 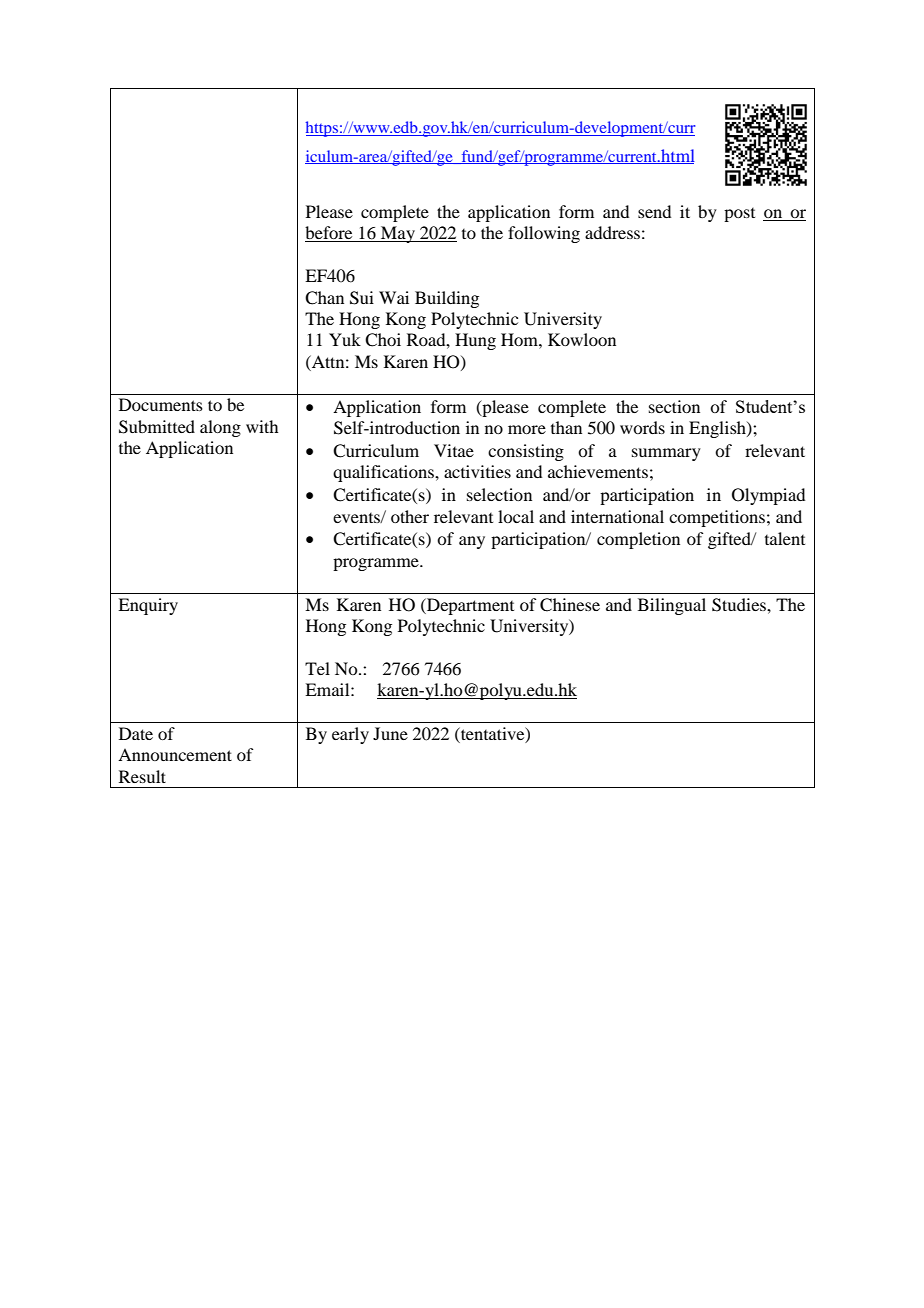 I want to click on before, so click(x=330, y=234).
